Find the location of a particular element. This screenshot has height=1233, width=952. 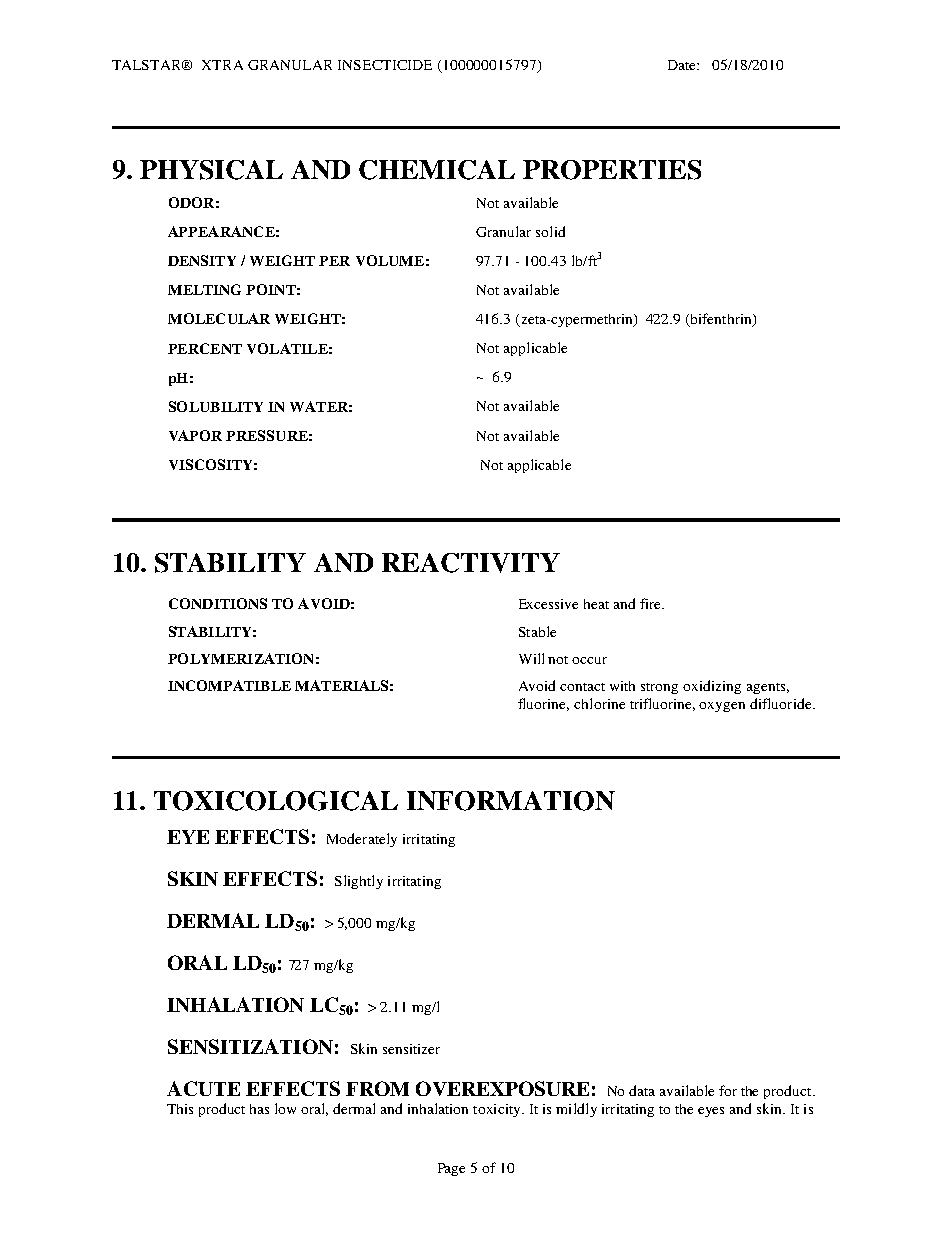

fire is located at coordinates (652, 603).
